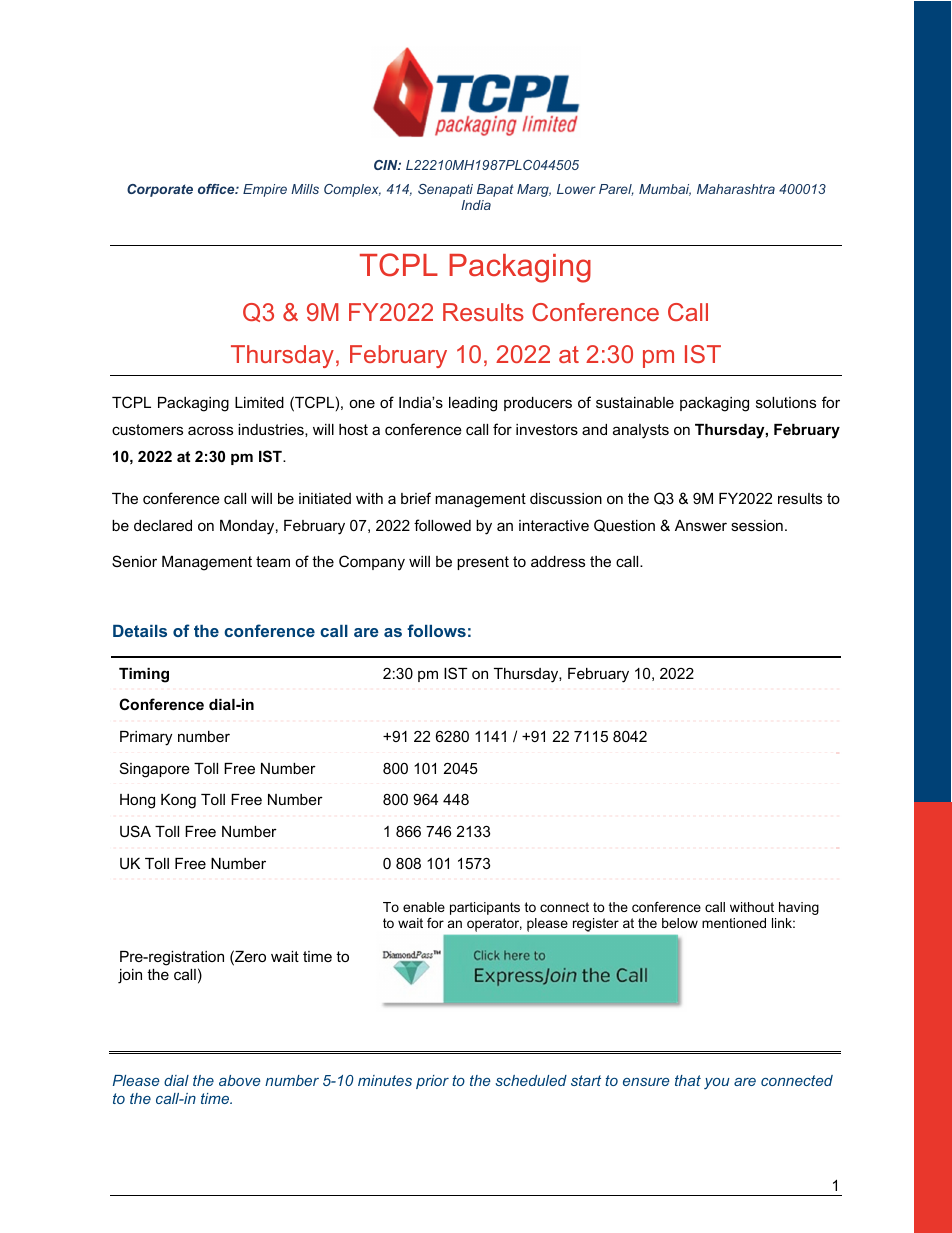 The image size is (952, 1233). What do you see at coordinates (140, 631) in the screenshot?
I see `Details` at bounding box center [140, 631].
